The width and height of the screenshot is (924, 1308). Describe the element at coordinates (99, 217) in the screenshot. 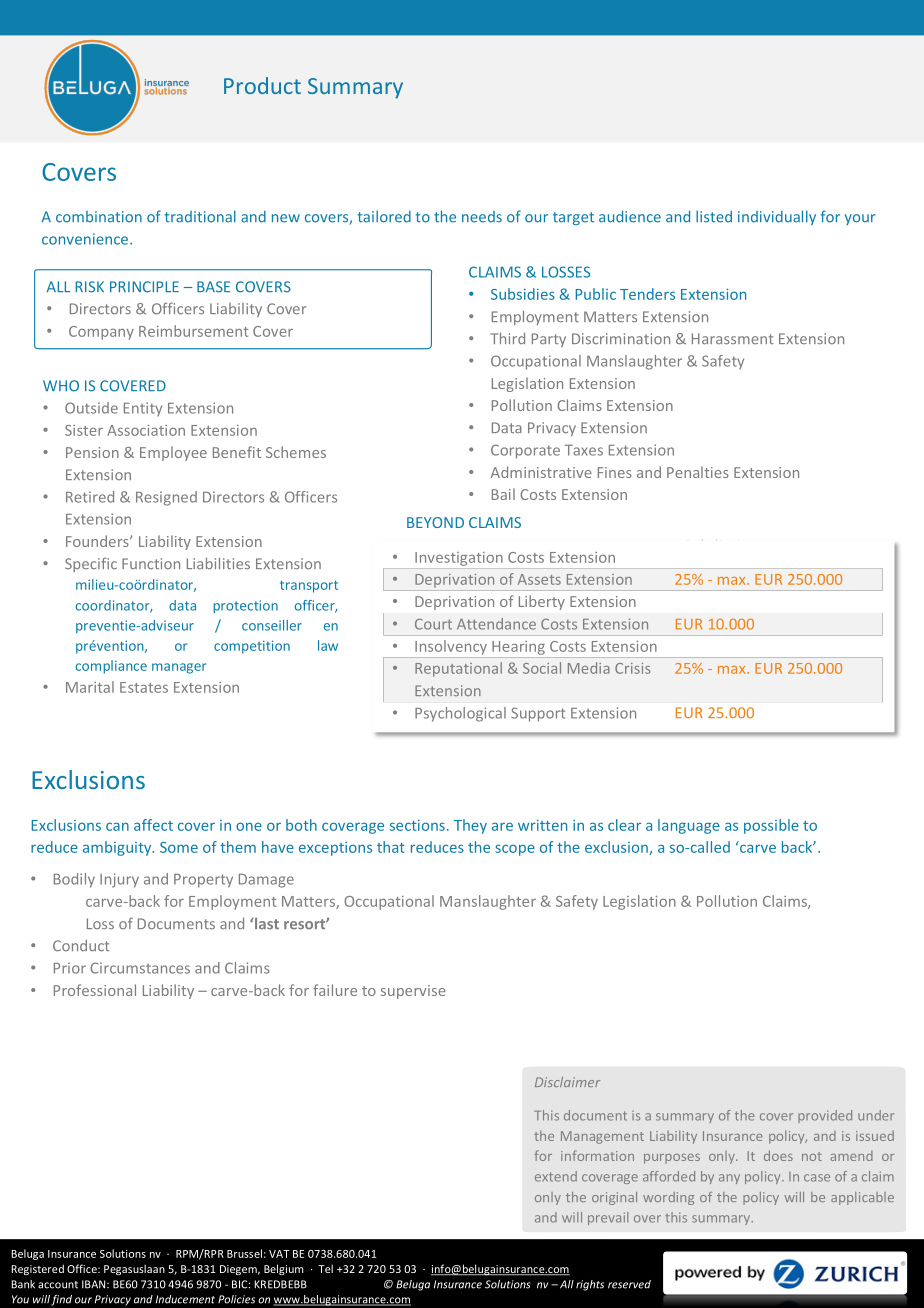

I see `combination` at that location.
